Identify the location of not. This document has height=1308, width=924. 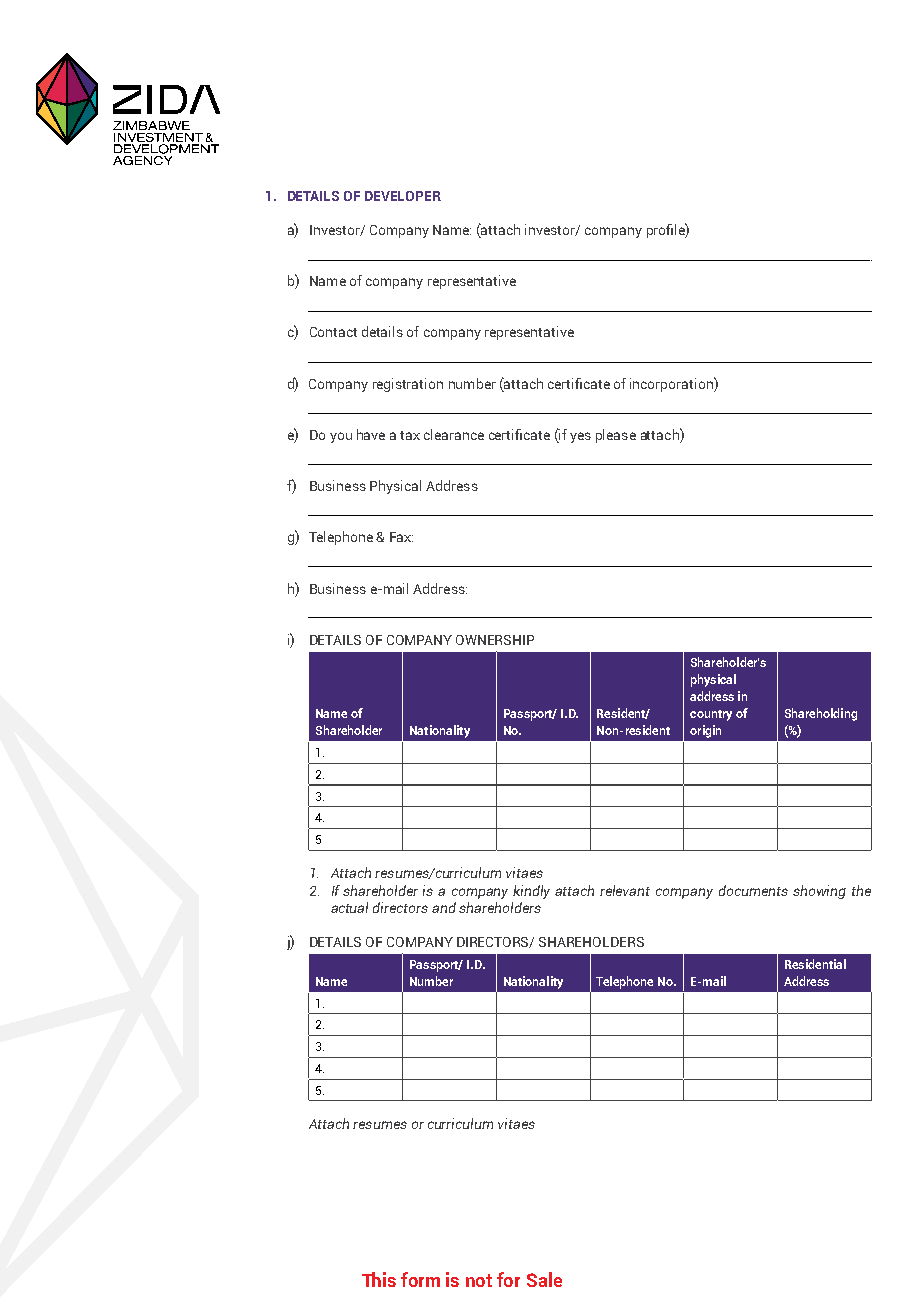
(479, 1280).
